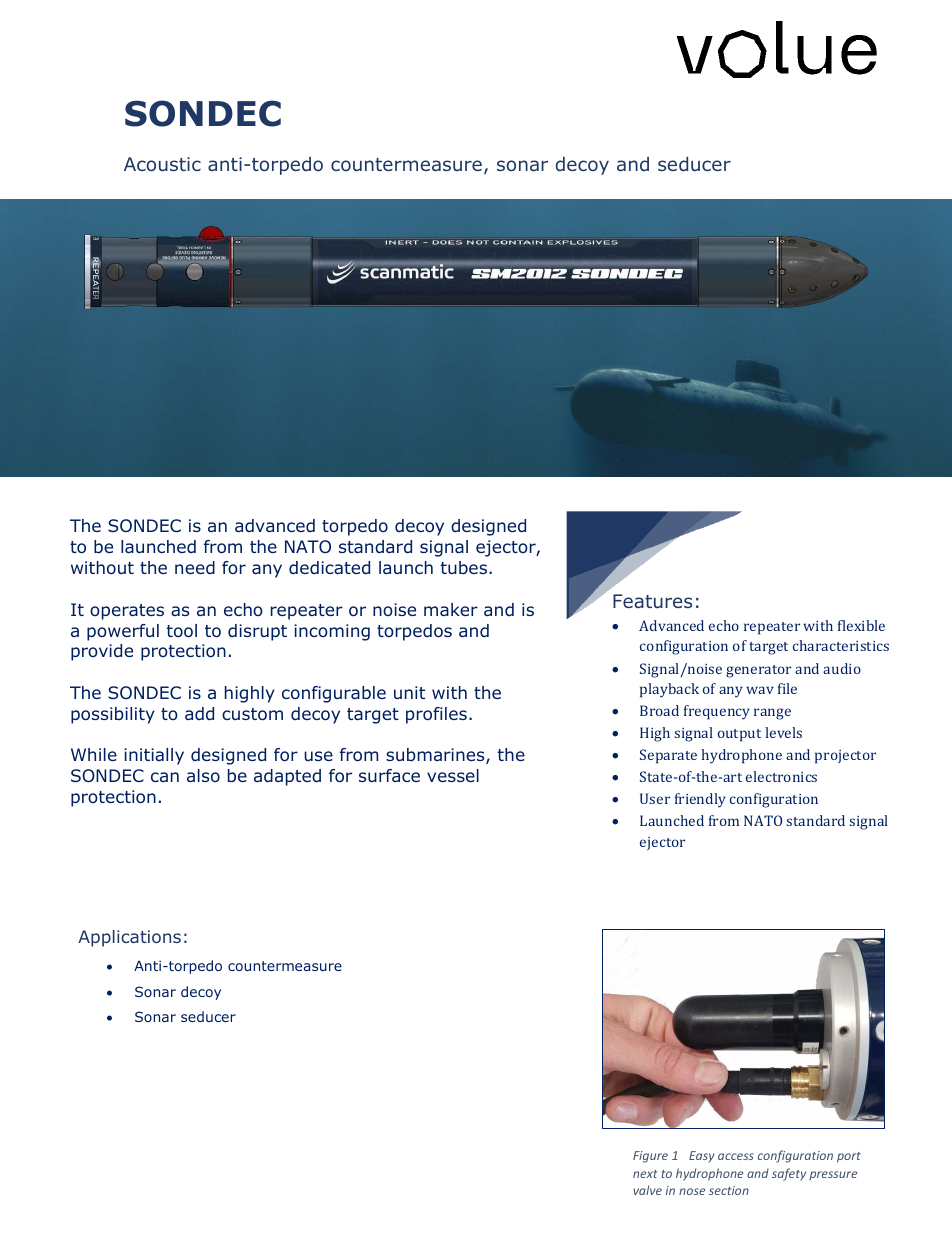  I want to click on Applications, so click(129, 938).
